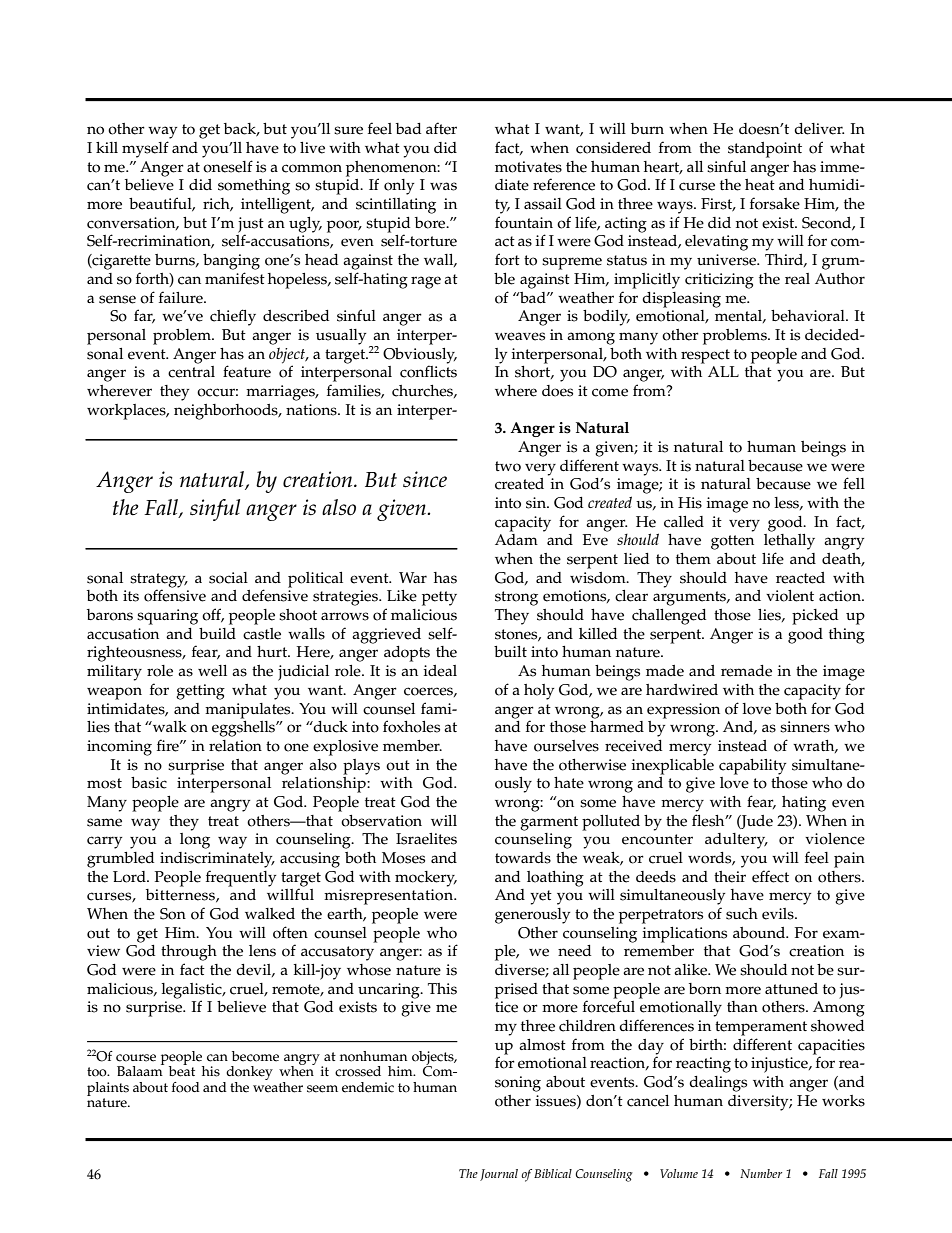 Image resolution: width=952 pixels, height=1233 pixels. What do you see at coordinates (508, 466) in the page?
I see `two` at bounding box center [508, 466].
